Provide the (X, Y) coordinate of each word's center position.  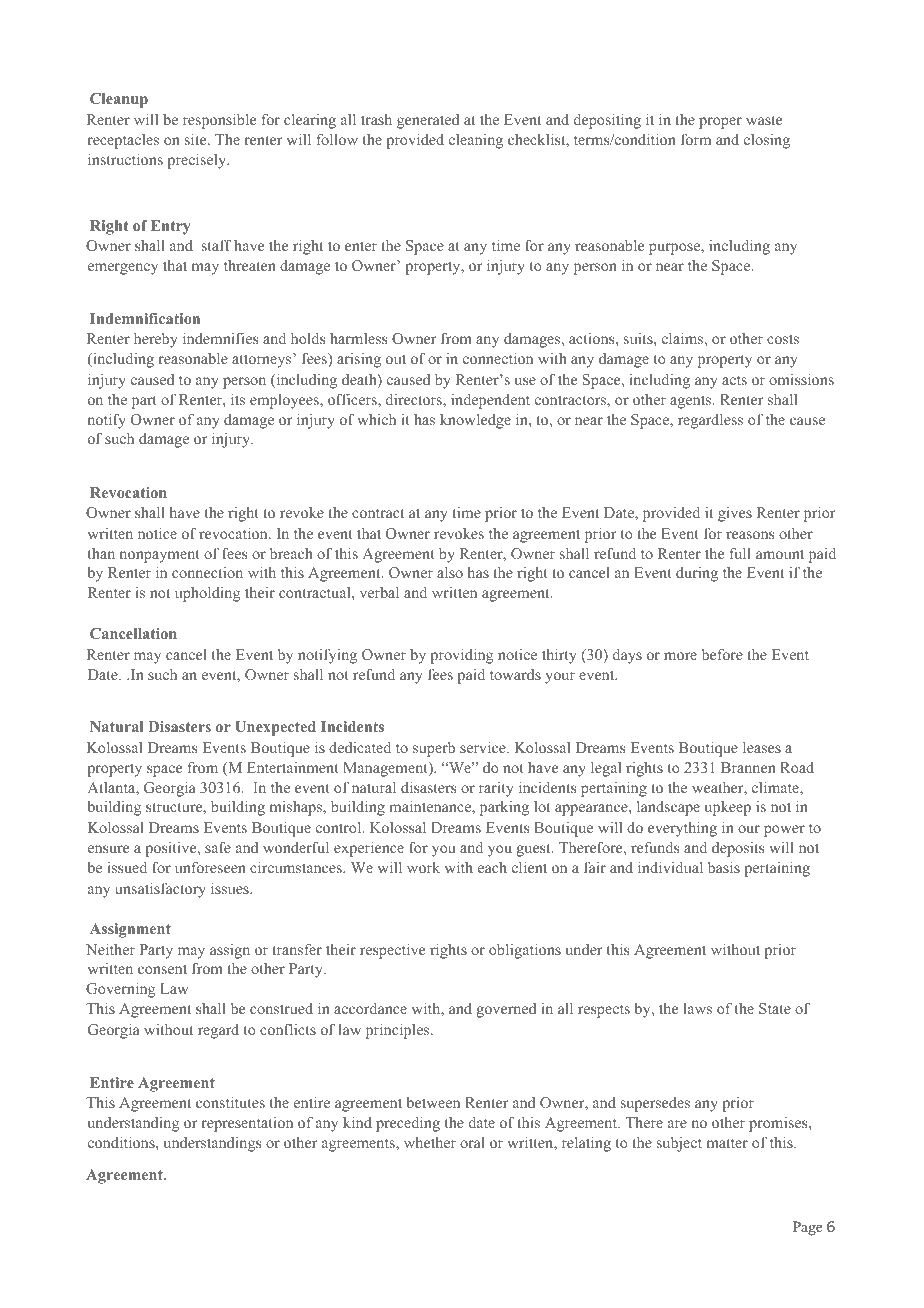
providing (461, 656)
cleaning (476, 141)
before (722, 654)
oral (472, 1142)
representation (247, 1124)
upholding (207, 594)
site (197, 139)
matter (727, 1143)
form (696, 139)
